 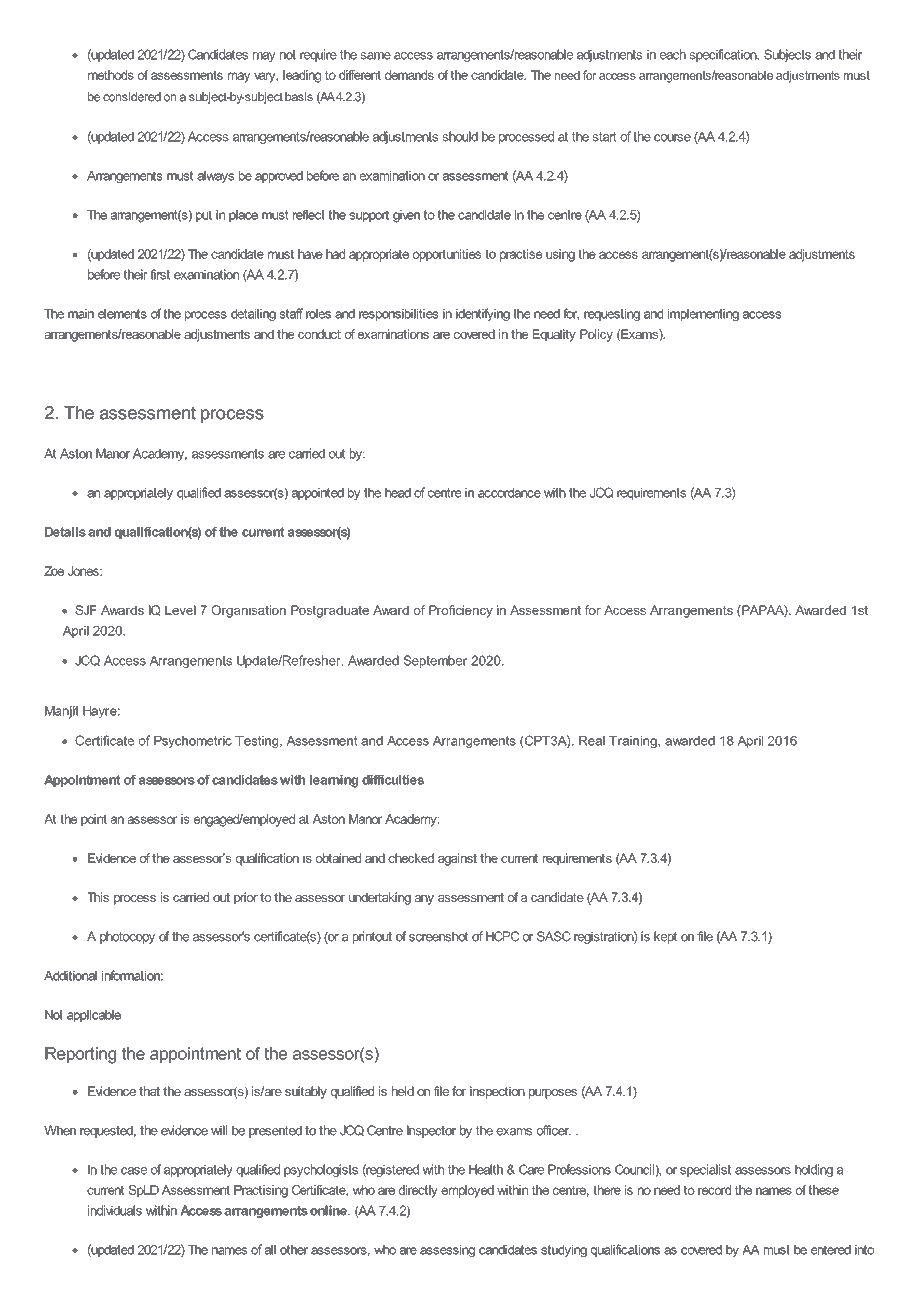 I want to click on implementing, so click(x=703, y=315).
